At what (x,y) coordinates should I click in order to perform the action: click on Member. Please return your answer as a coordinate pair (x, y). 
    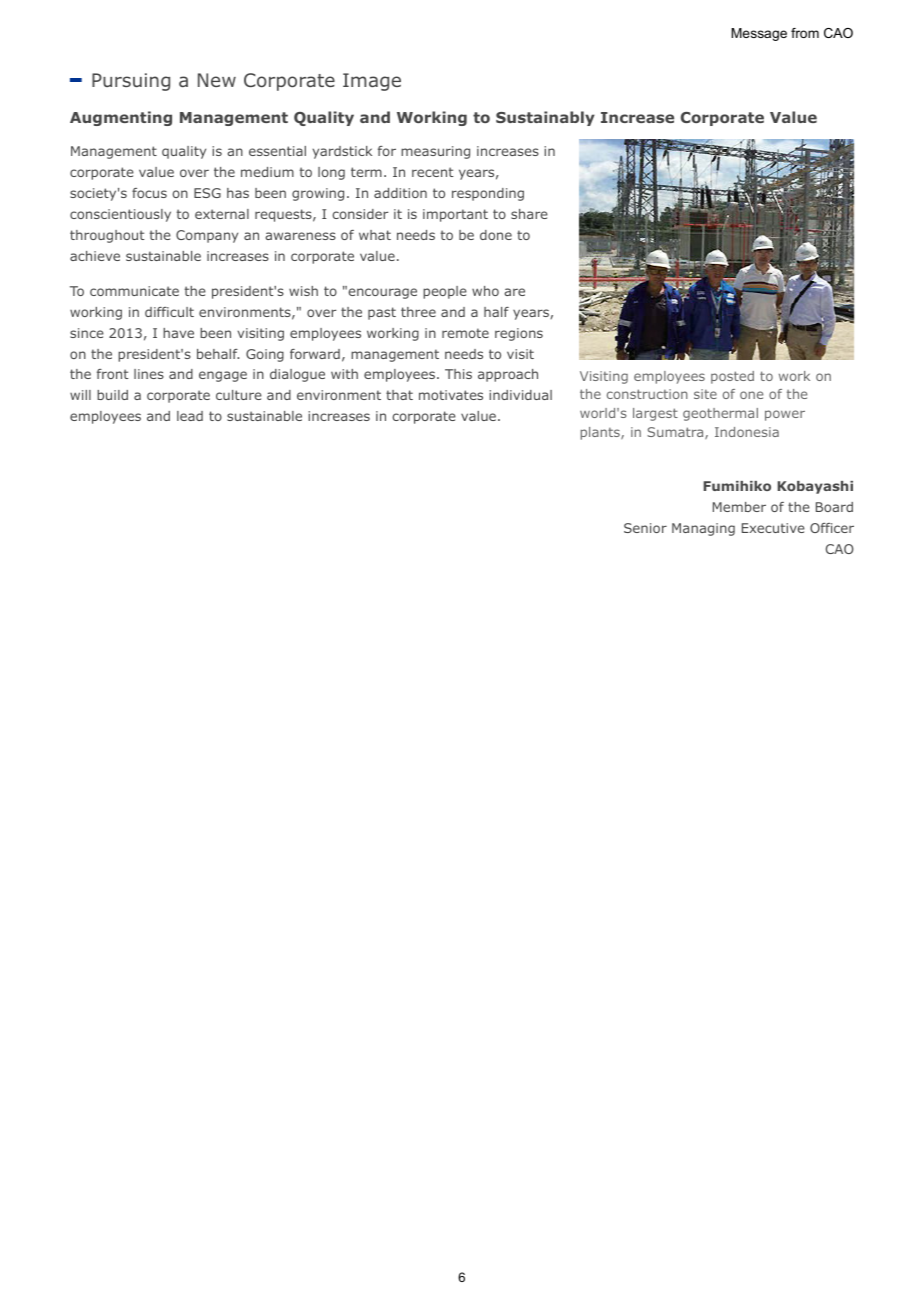
    Looking at the image, I should click on (739, 507).
